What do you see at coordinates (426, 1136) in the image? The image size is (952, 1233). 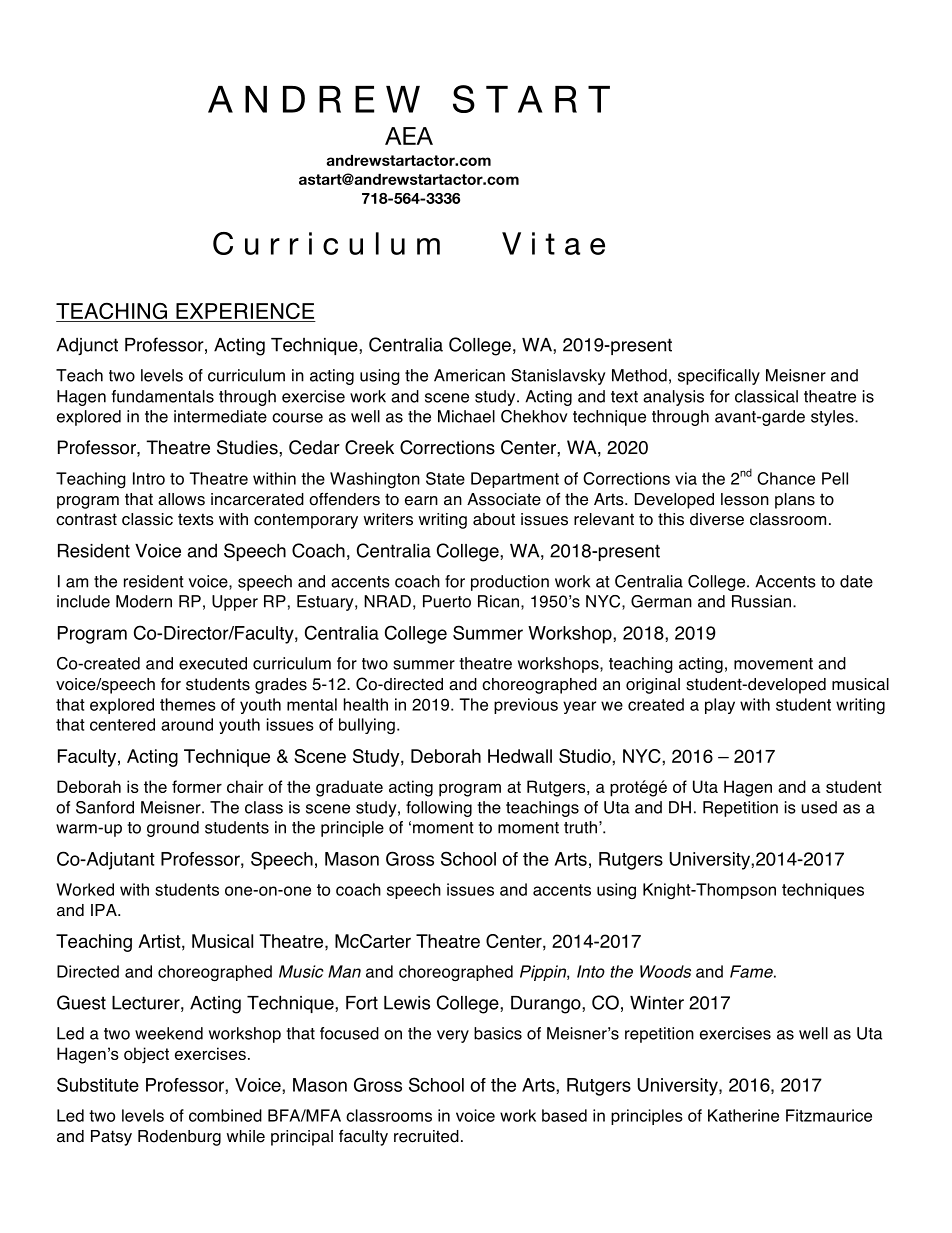 I see `recruited` at bounding box center [426, 1136].
